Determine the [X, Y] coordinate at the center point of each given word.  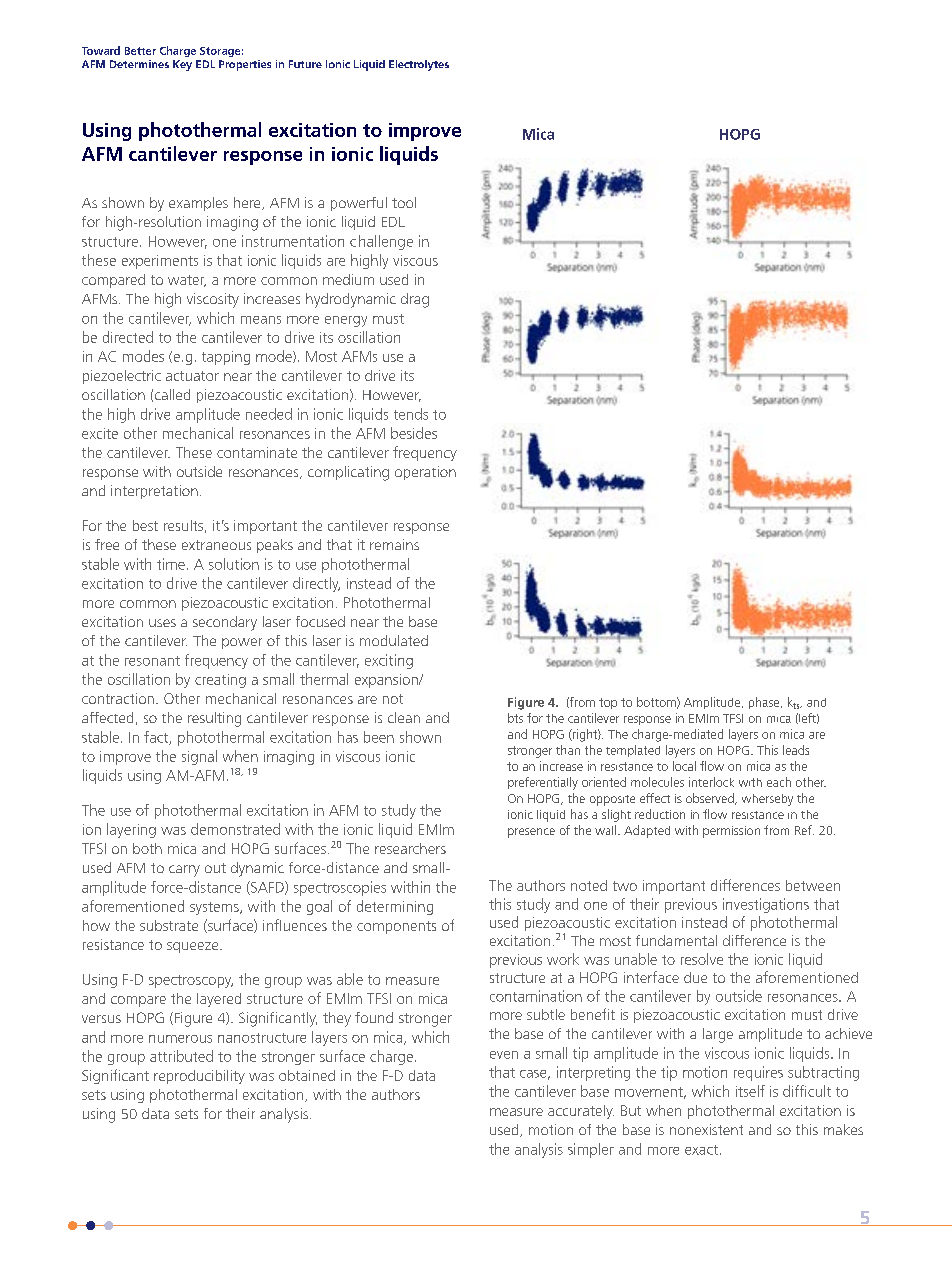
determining [395, 907]
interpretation [154, 492]
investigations [766, 905]
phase [765, 703]
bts [515, 718]
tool [404, 202]
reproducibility [199, 1077]
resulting [214, 719]
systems [215, 908]
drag [415, 300]
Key [182, 65]
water [187, 281]
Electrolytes [419, 65]
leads [796, 750]
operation [425, 473]
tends [411, 414]
